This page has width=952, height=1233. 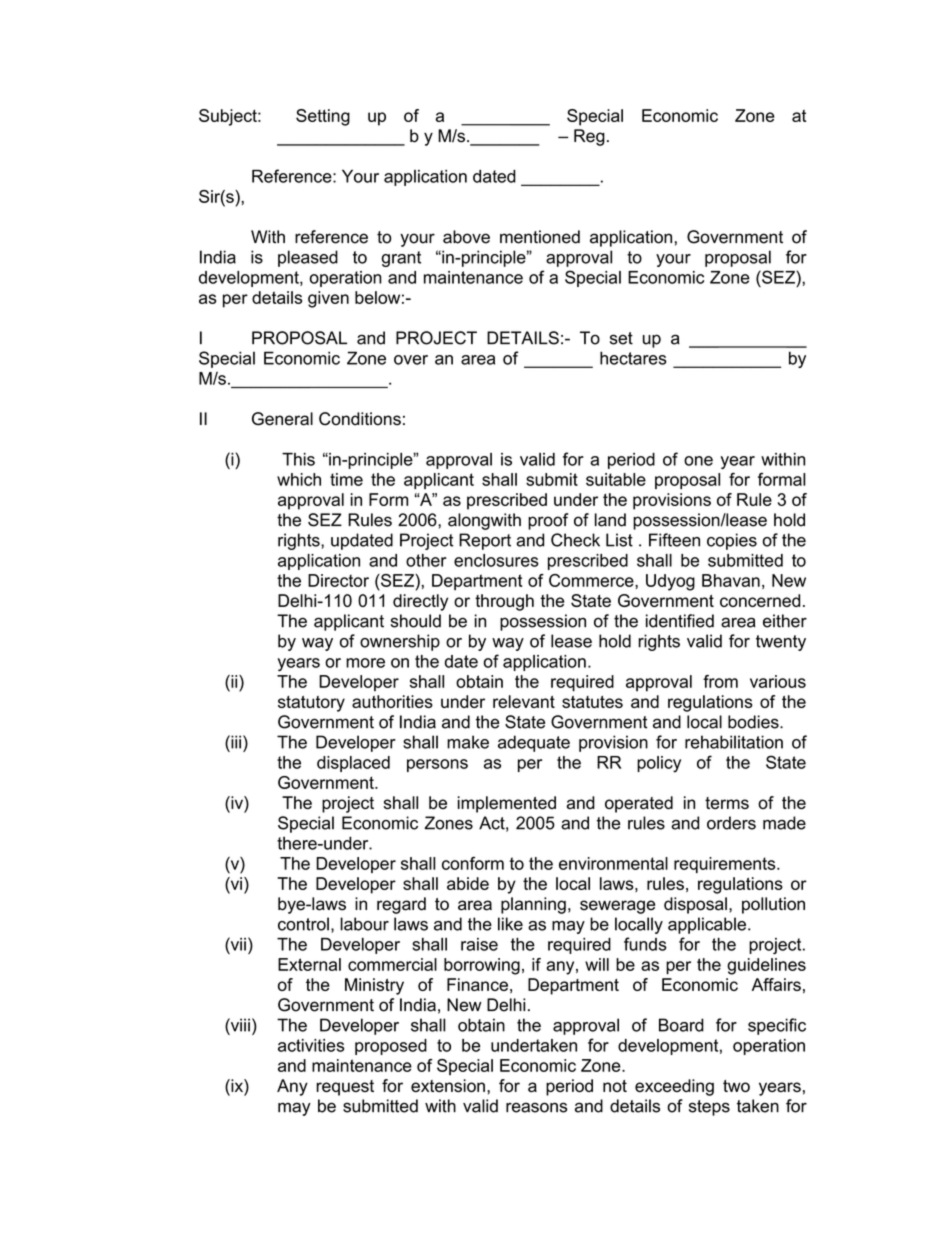 I want to click on hectares, so click(x=633, y=358).
